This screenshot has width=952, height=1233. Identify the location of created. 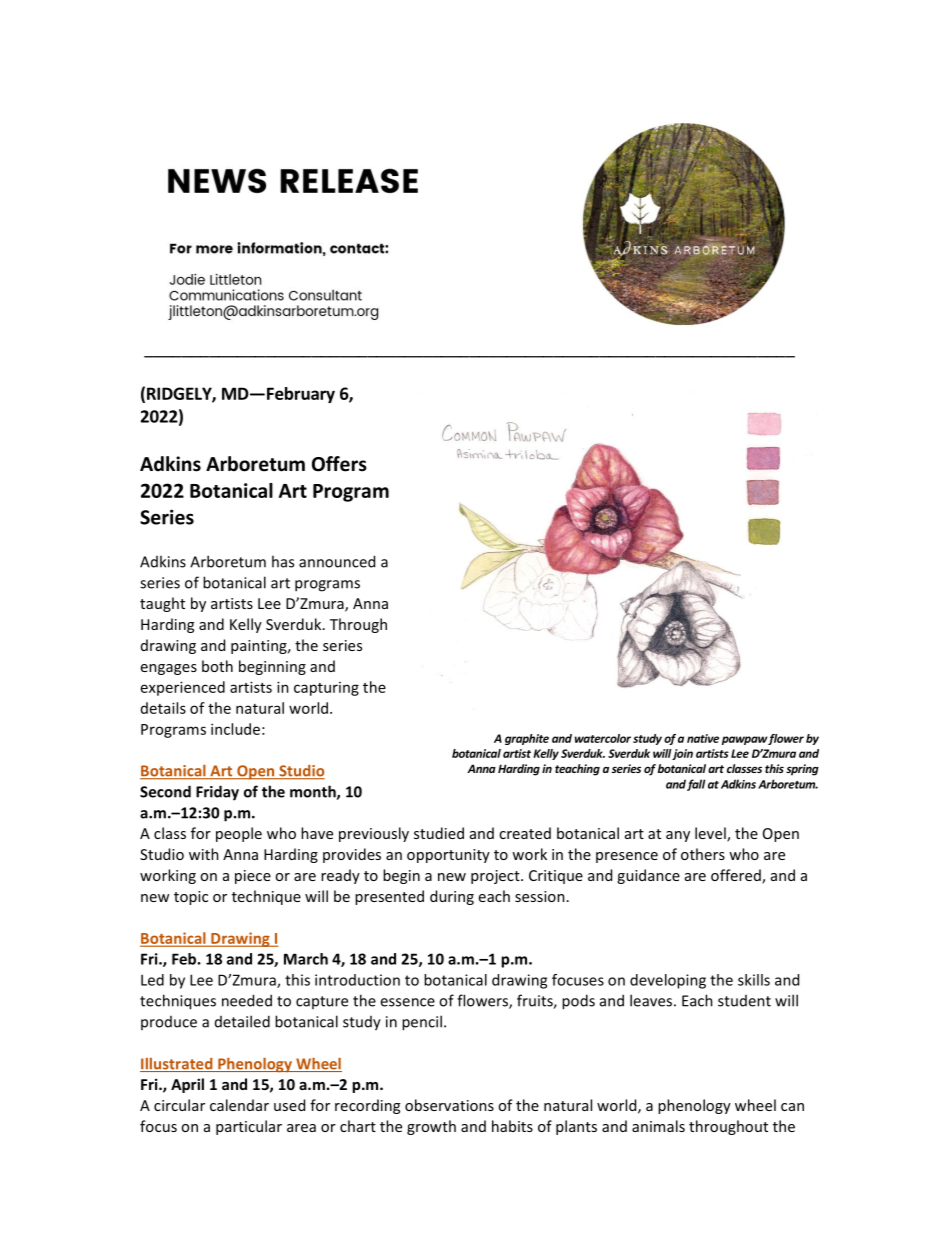
(525, 833).
